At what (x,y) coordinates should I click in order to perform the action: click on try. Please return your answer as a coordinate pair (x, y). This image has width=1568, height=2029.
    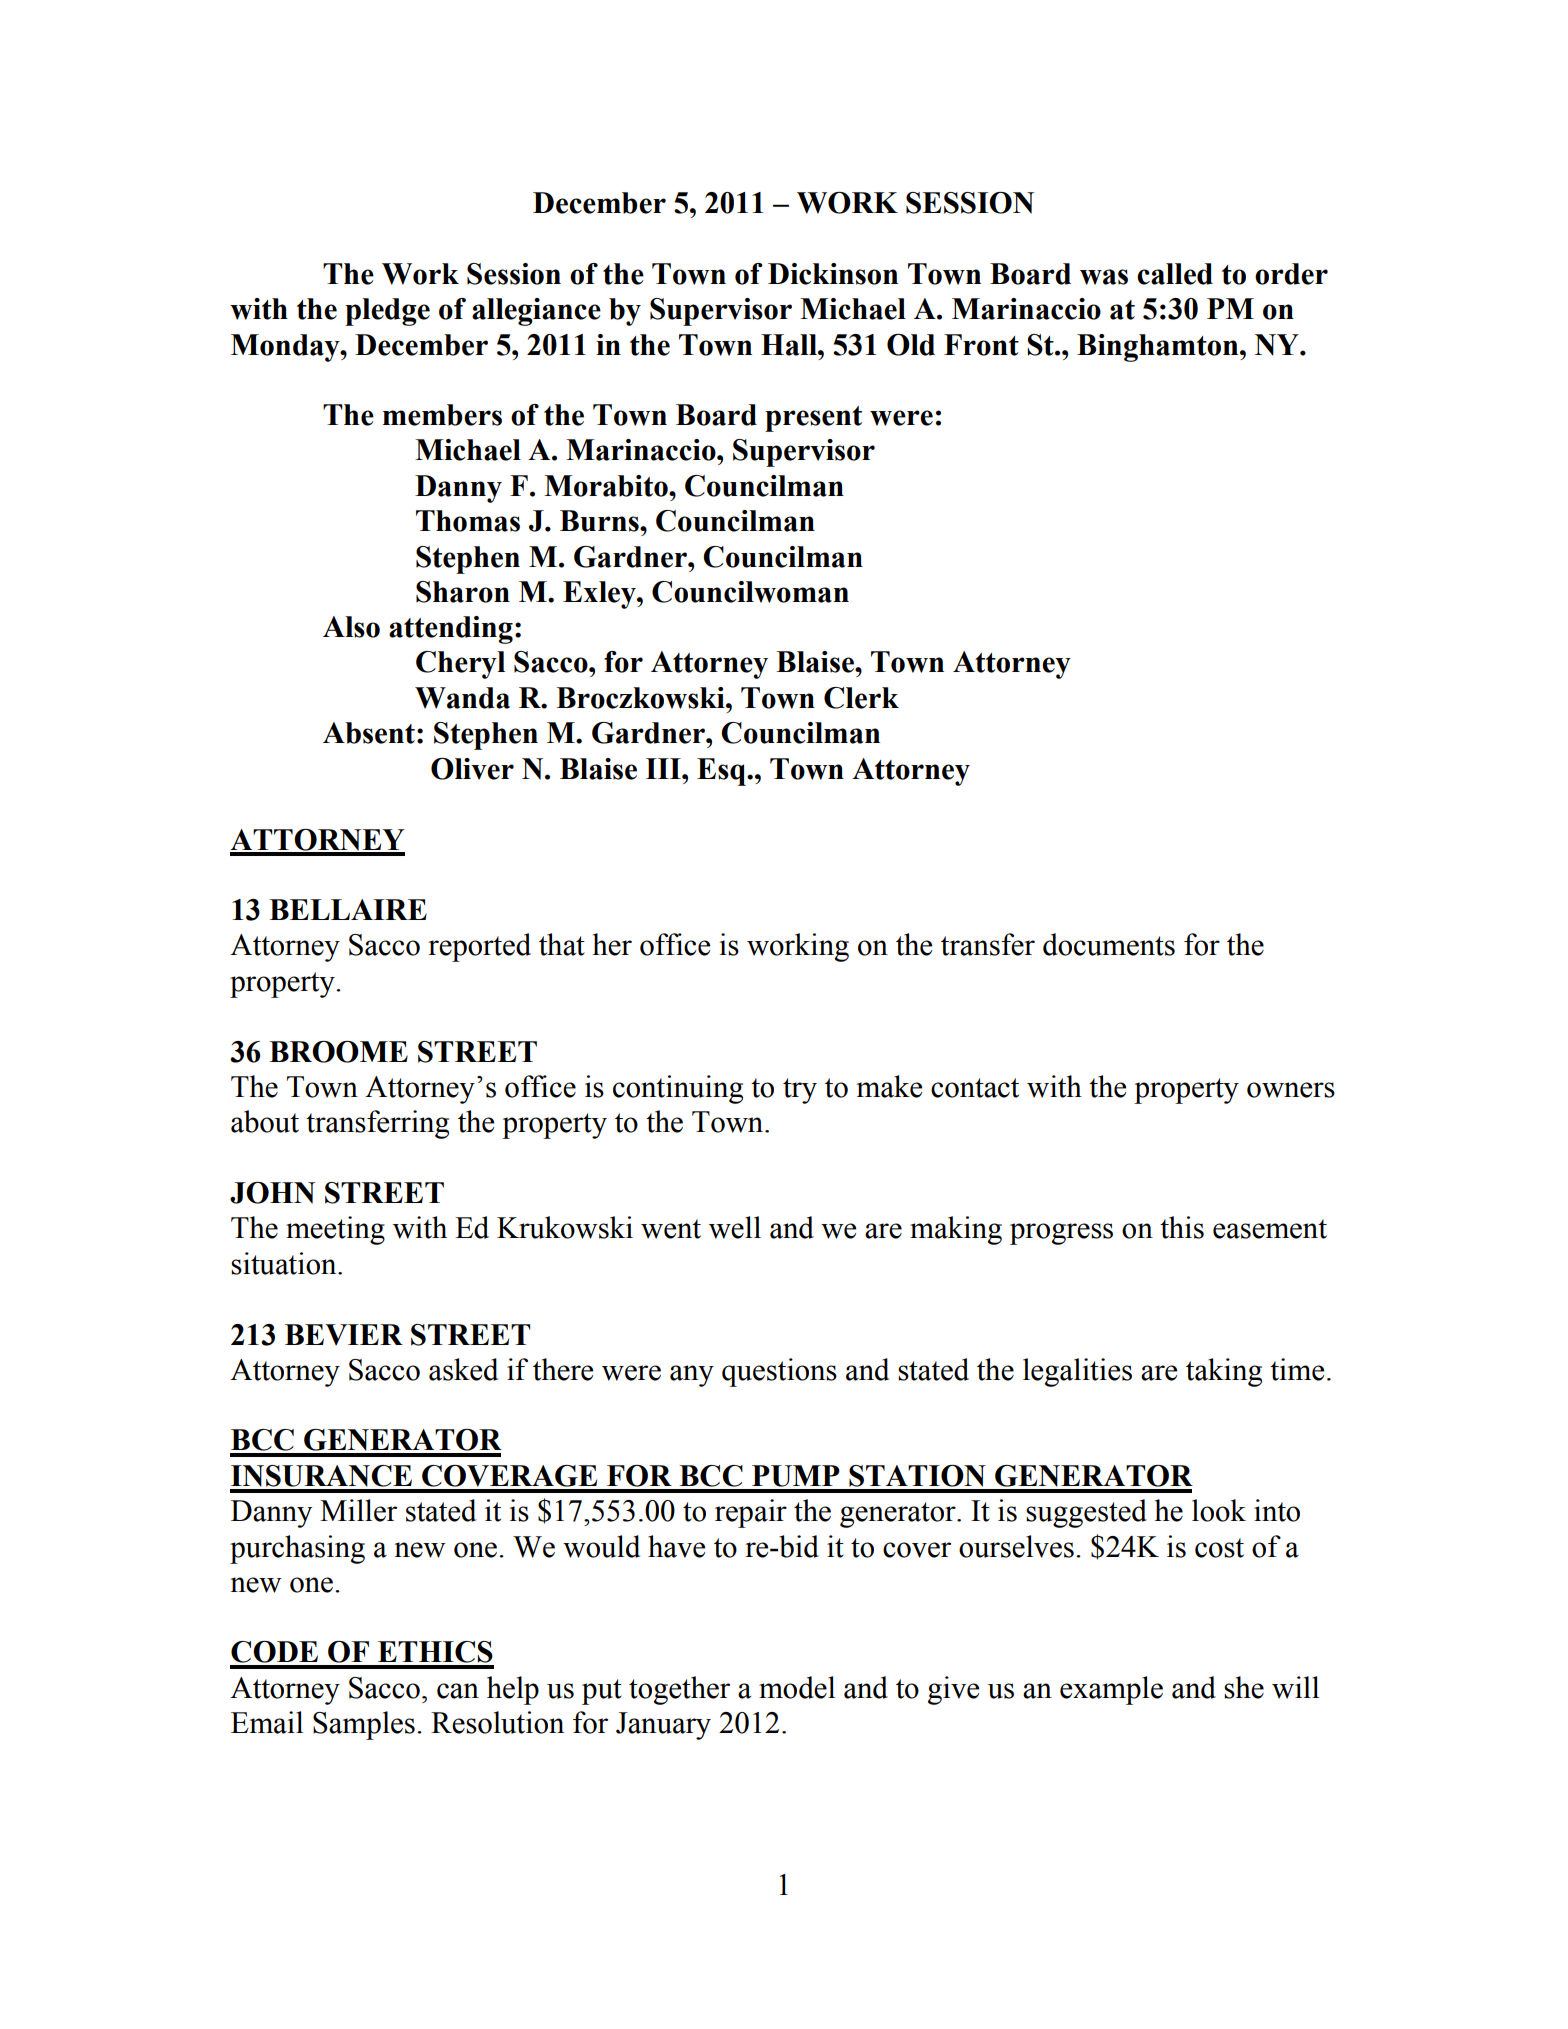
    Looking at the image, I should click on (800, 1091).
